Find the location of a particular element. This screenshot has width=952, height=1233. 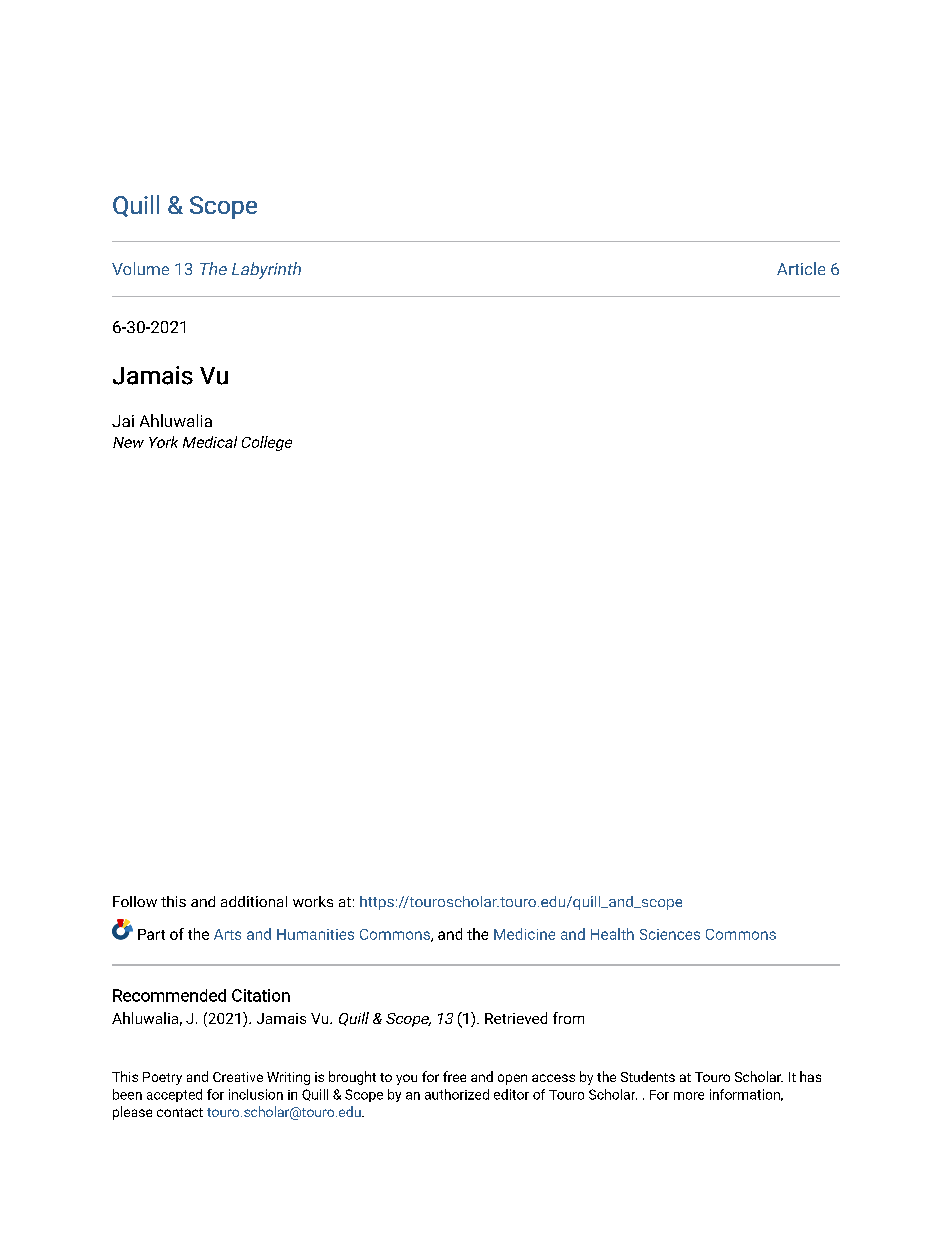

Humanities is located at coordinates (315, 934).
